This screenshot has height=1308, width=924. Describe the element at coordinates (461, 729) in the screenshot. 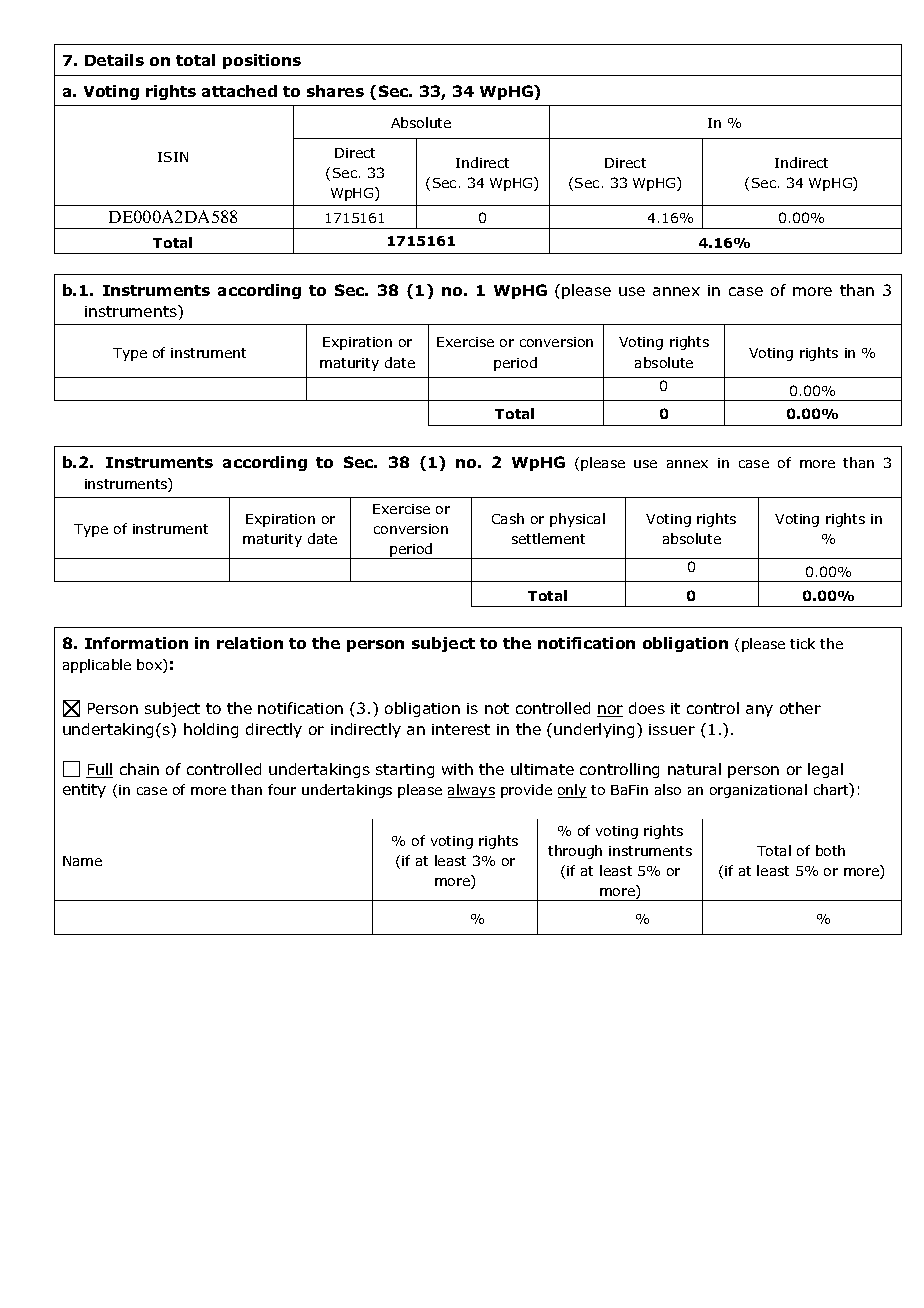

I see `interest` at that location.
